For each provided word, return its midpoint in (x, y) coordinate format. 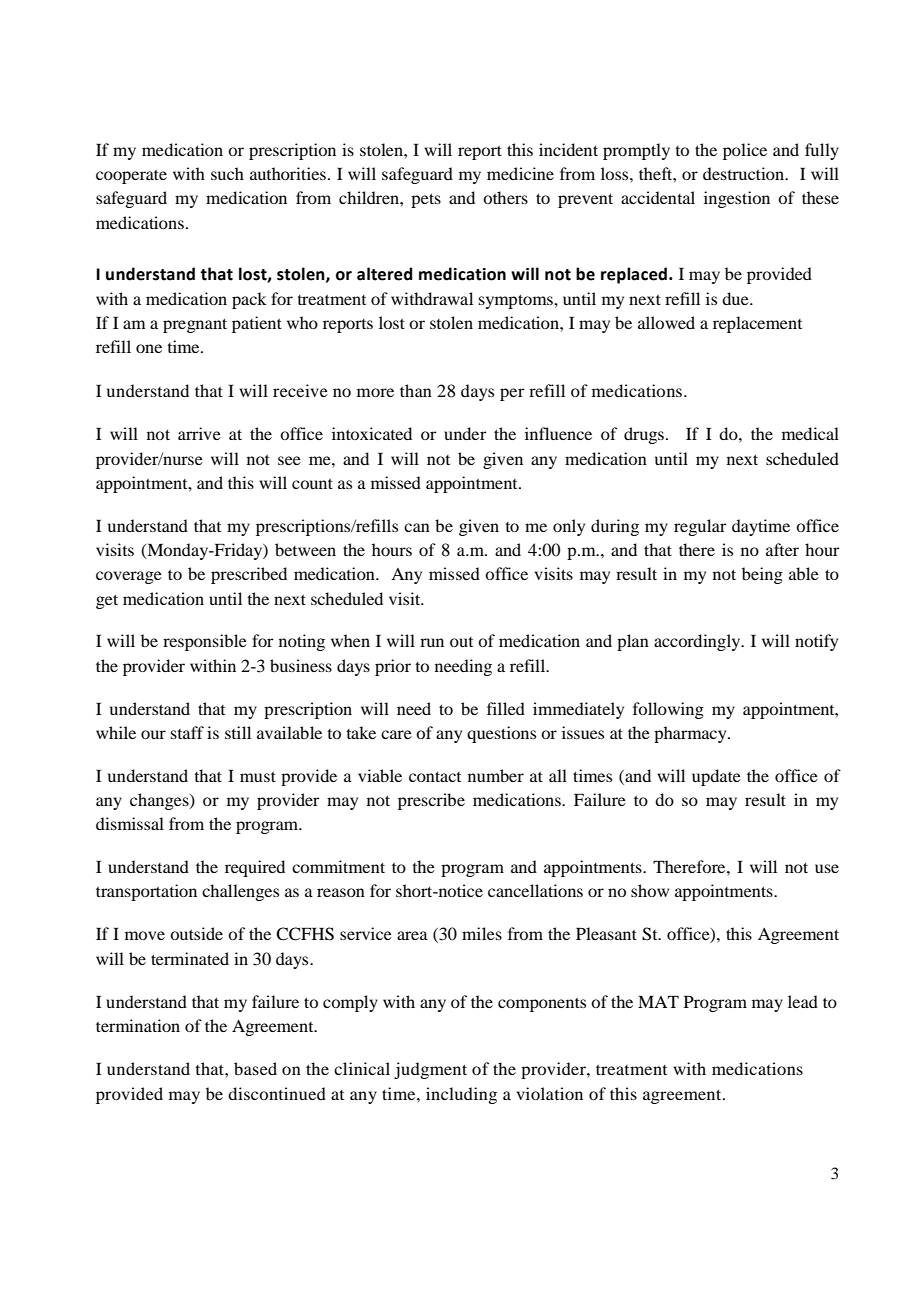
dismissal (130, 823)
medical (810, 433)
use (827, 868)
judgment (430, 1070)
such (227, 173)
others (505, 197)
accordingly (698, 642)
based (255, 1068)
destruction (745, 173)
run (432, 642)
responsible (205, 642)
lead (803, 1001)
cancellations (535, 890)
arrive (199, 433)
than (416, 390)
